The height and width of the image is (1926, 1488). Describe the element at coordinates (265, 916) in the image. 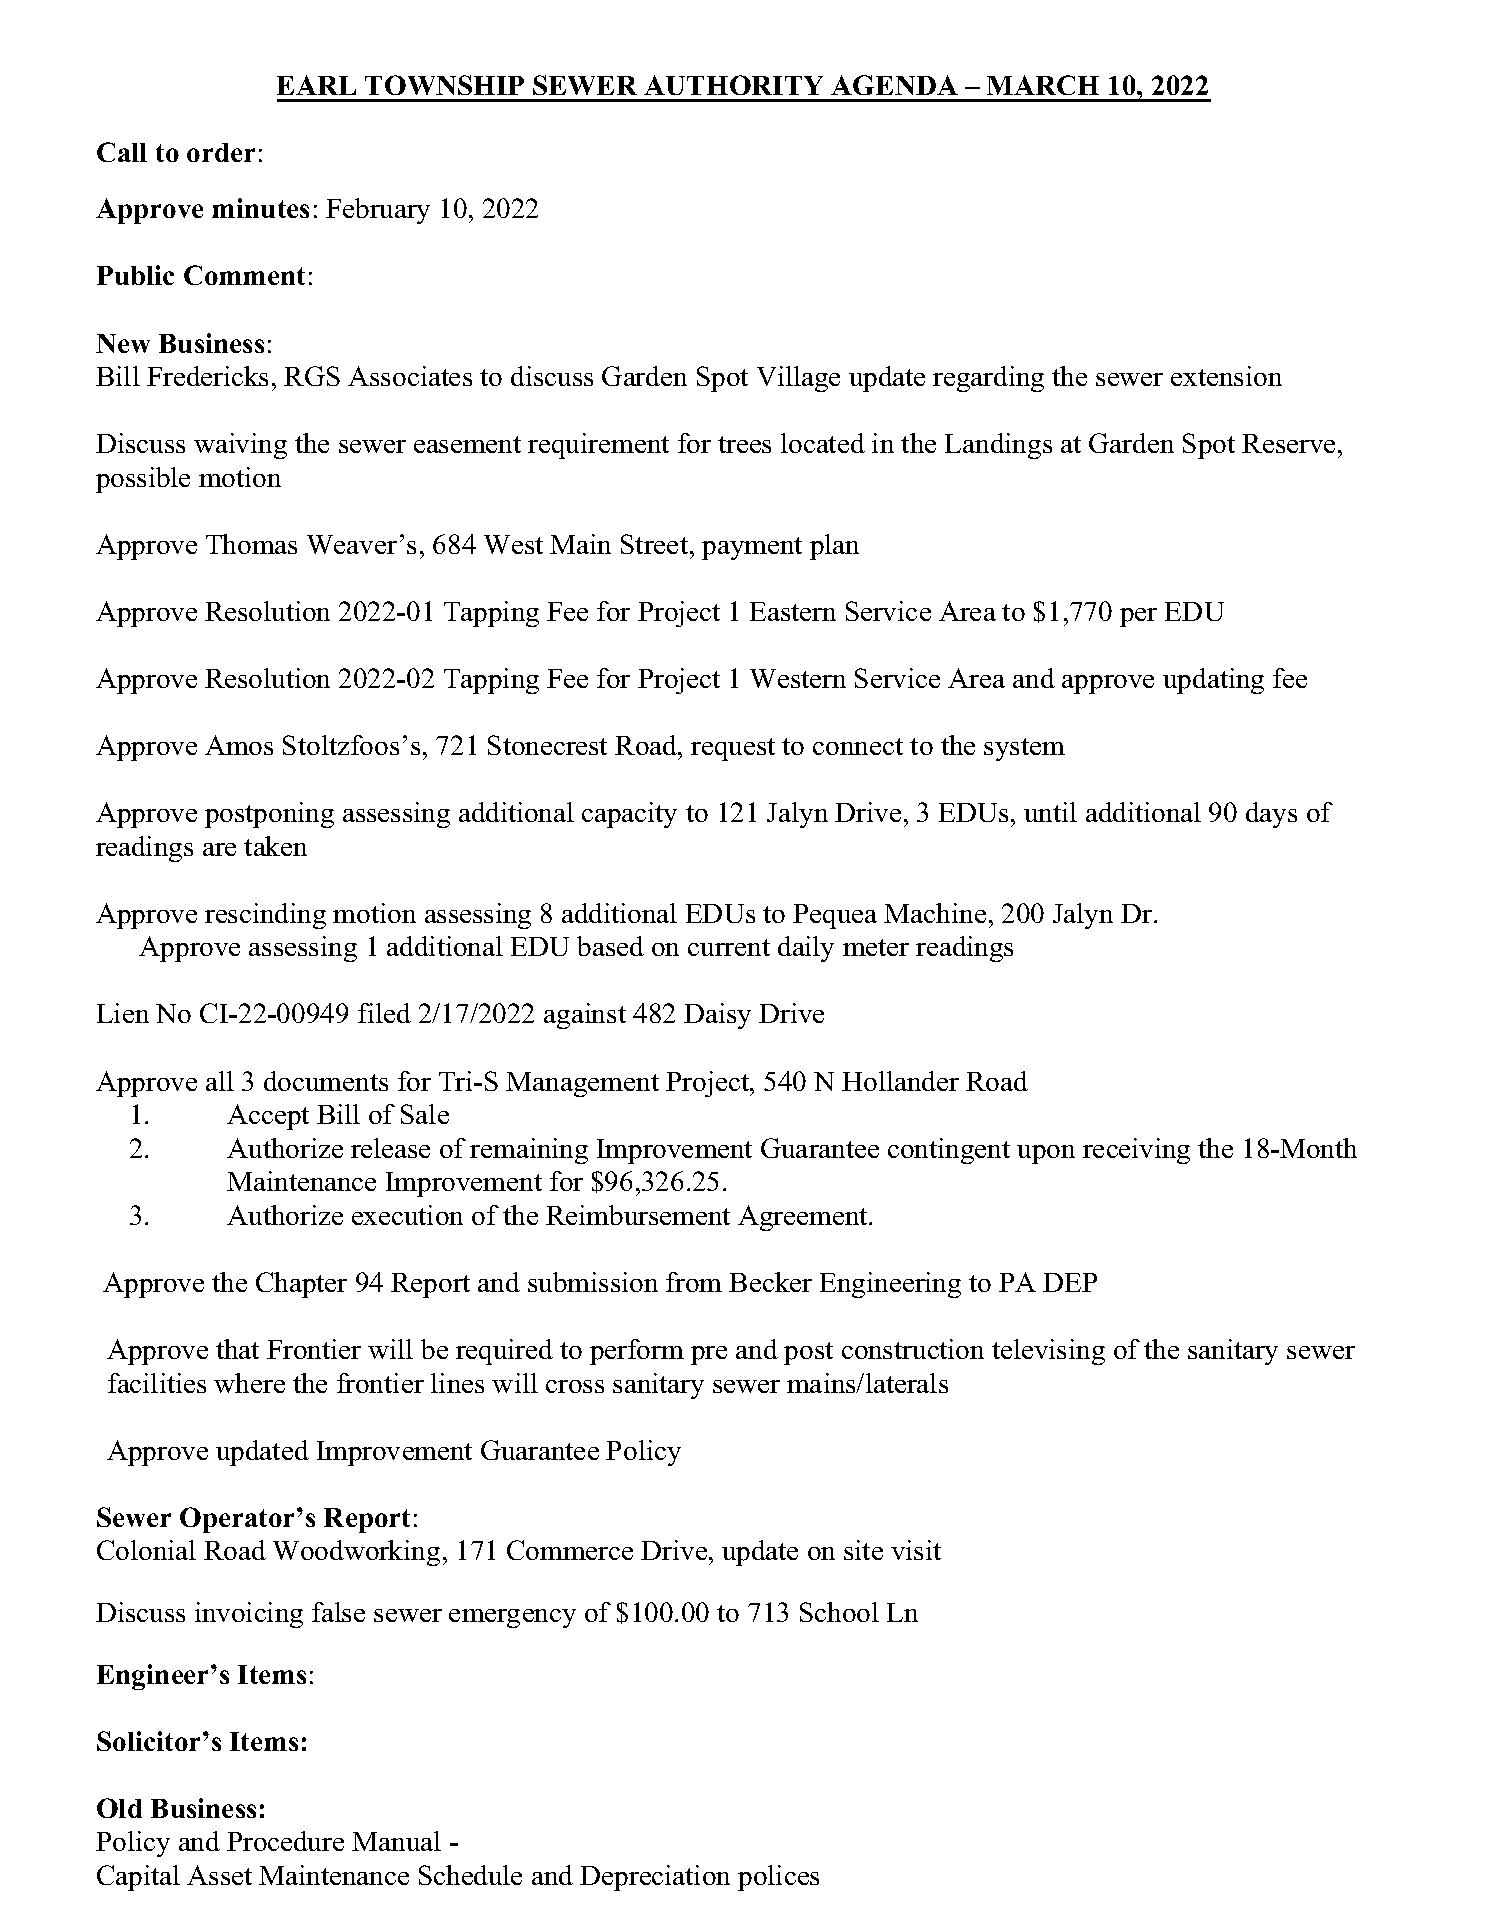

I see `rescinding` at that location.
